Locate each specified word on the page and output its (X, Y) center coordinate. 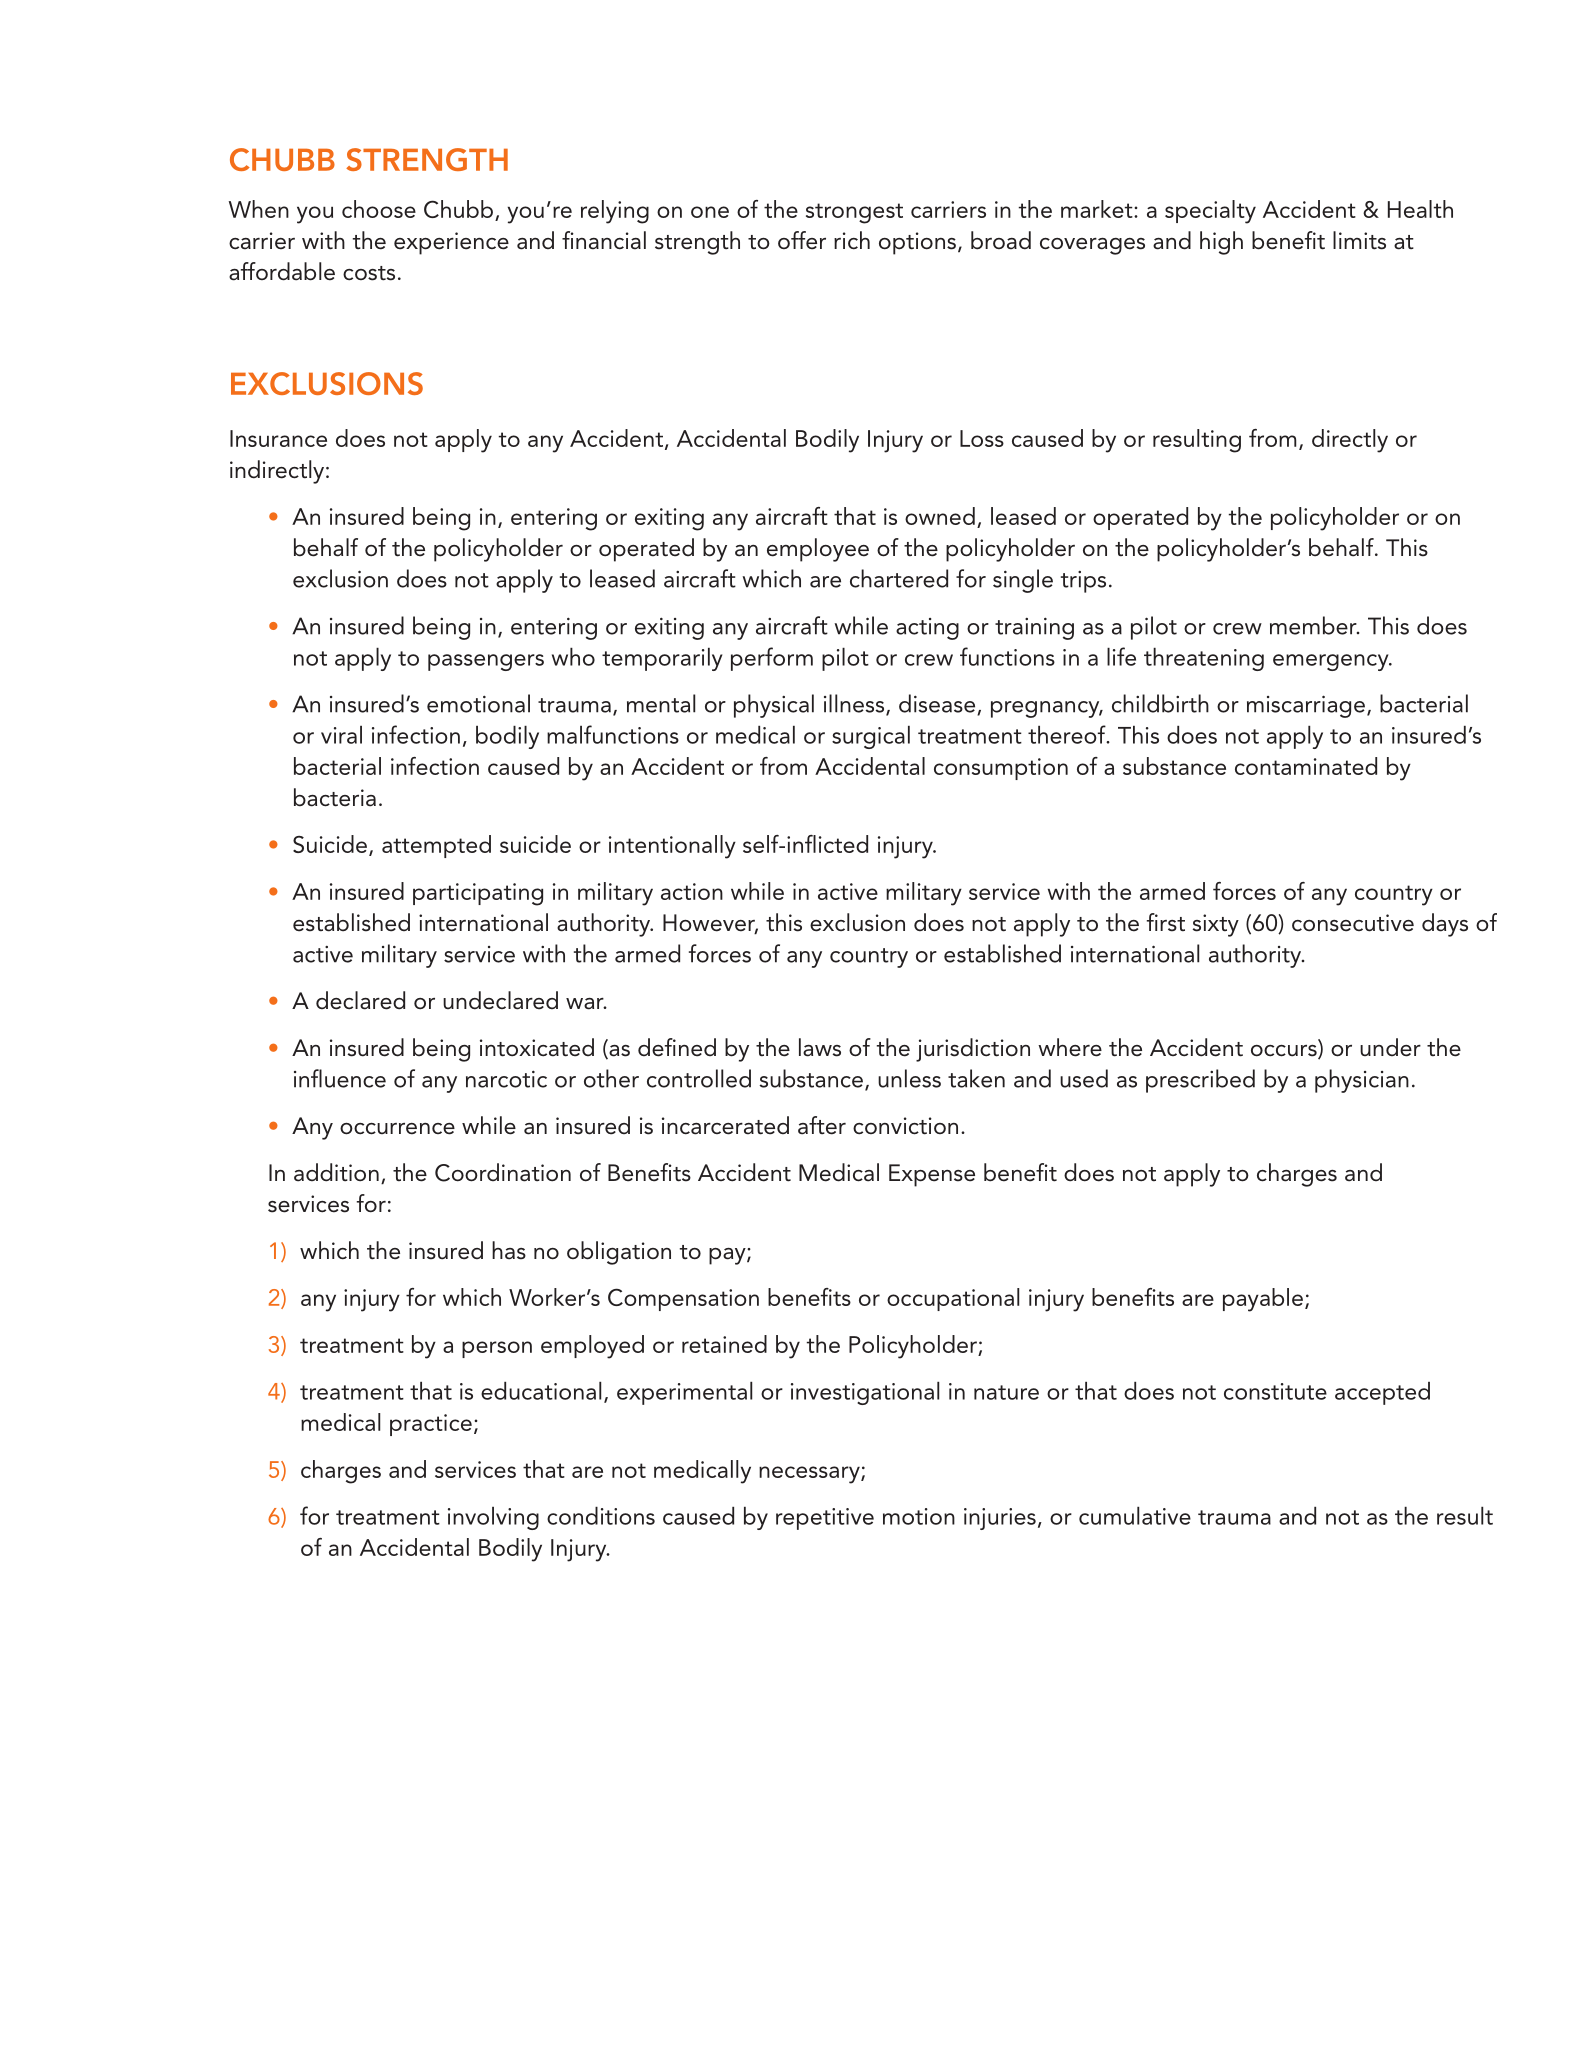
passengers (486, 662)
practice (431, 1425)
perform (772, 659)
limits (1359, 240)
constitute (1275, 1391)
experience (451, 243)
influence (340, 1078)
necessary (810, 1475)
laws (820, 1047)
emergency (1332, 662)
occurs (1285, 1052)
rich (852, 240)
